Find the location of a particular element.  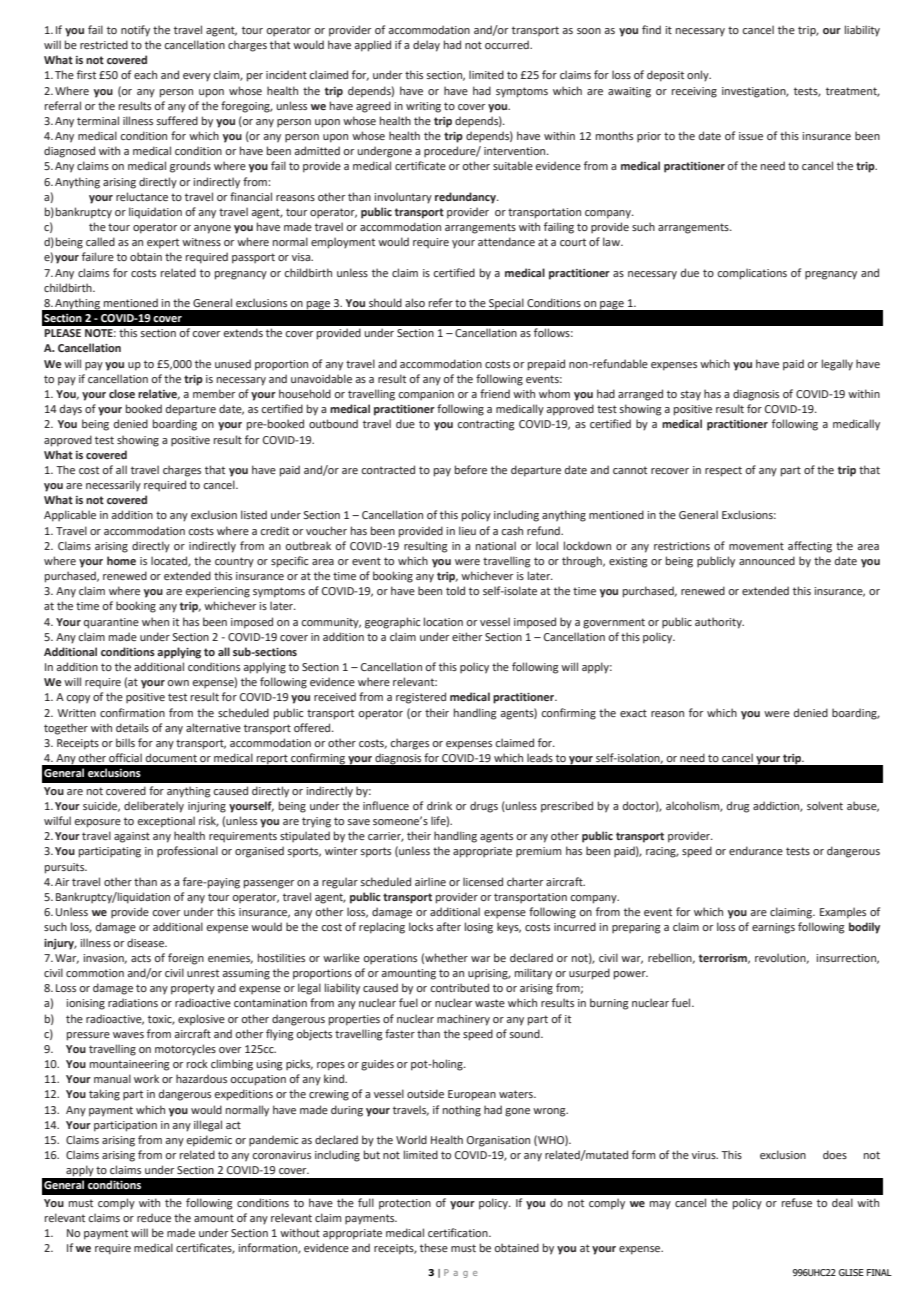

only is located at coordinates (699, 76).
